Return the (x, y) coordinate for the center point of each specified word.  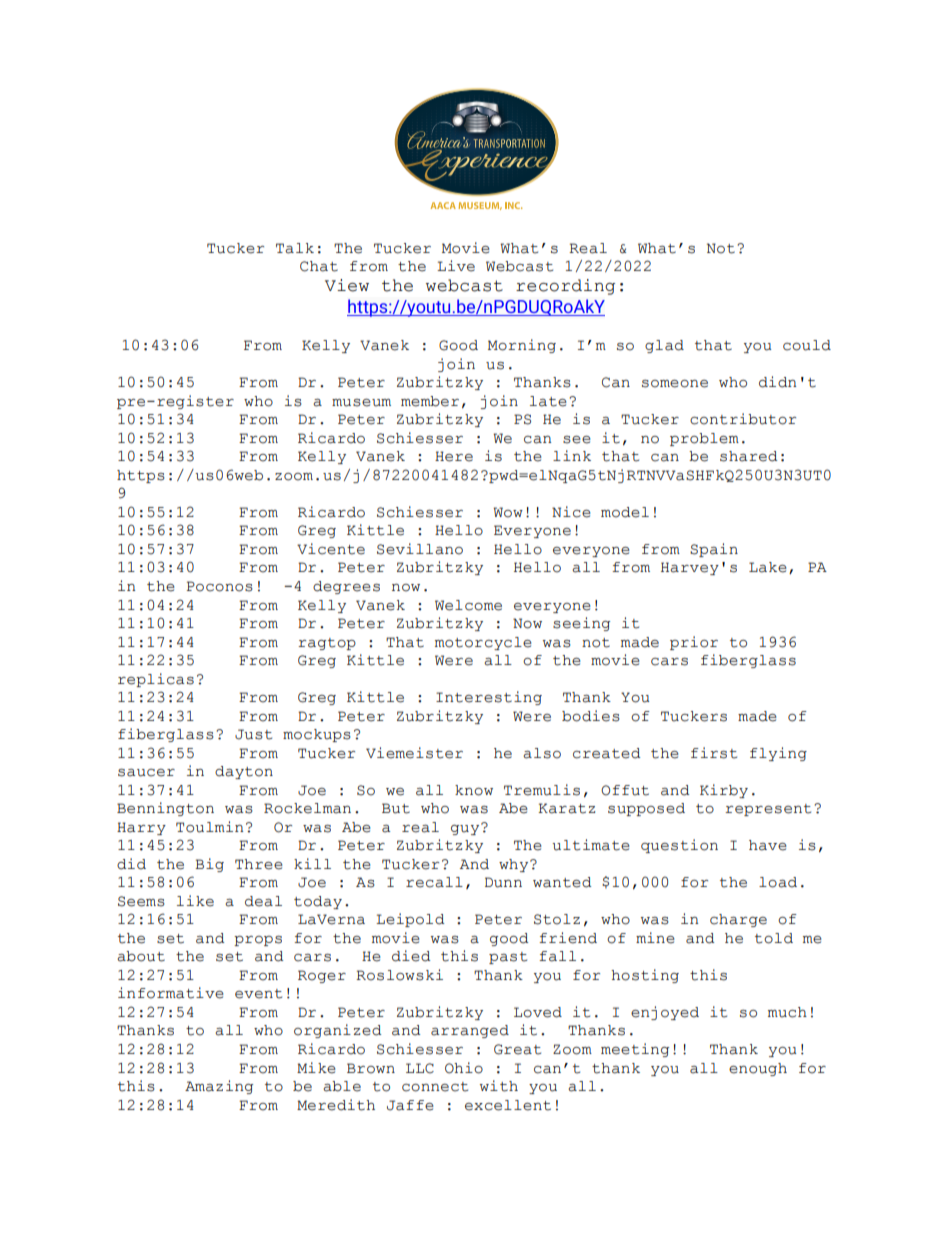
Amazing (219, 1087)
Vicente (331, 549)
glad (664, 346)
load (778, 882)
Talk (295, 248)
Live (456, 266)
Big (209, 865)
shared (749, 456)
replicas (156, 680)
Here (454, 456)
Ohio (464, 1068)
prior (694, 643)
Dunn (503, 882)
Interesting (489, 698)
